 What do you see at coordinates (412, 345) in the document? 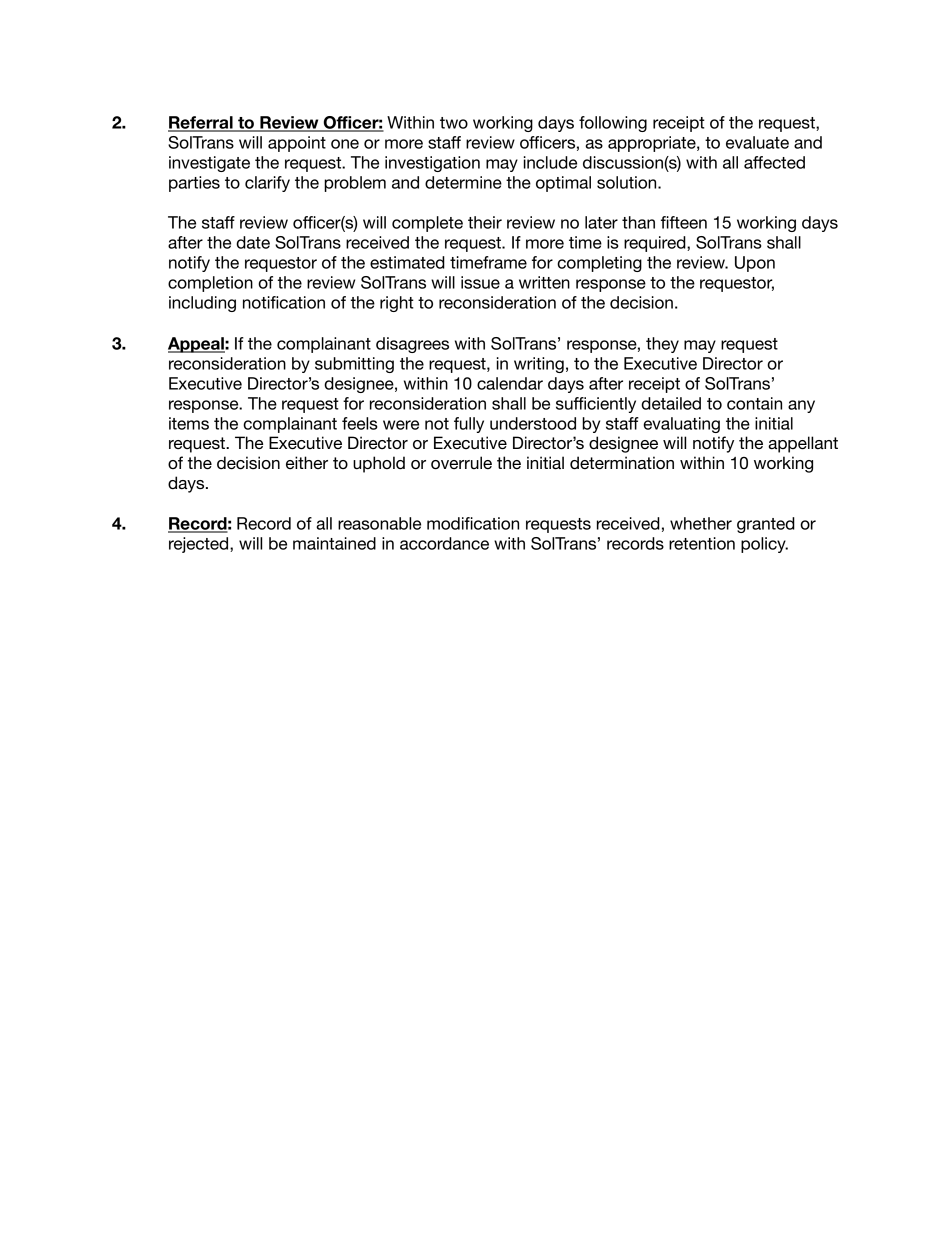
I see `disagrees` at bounding box center [412, 345].
